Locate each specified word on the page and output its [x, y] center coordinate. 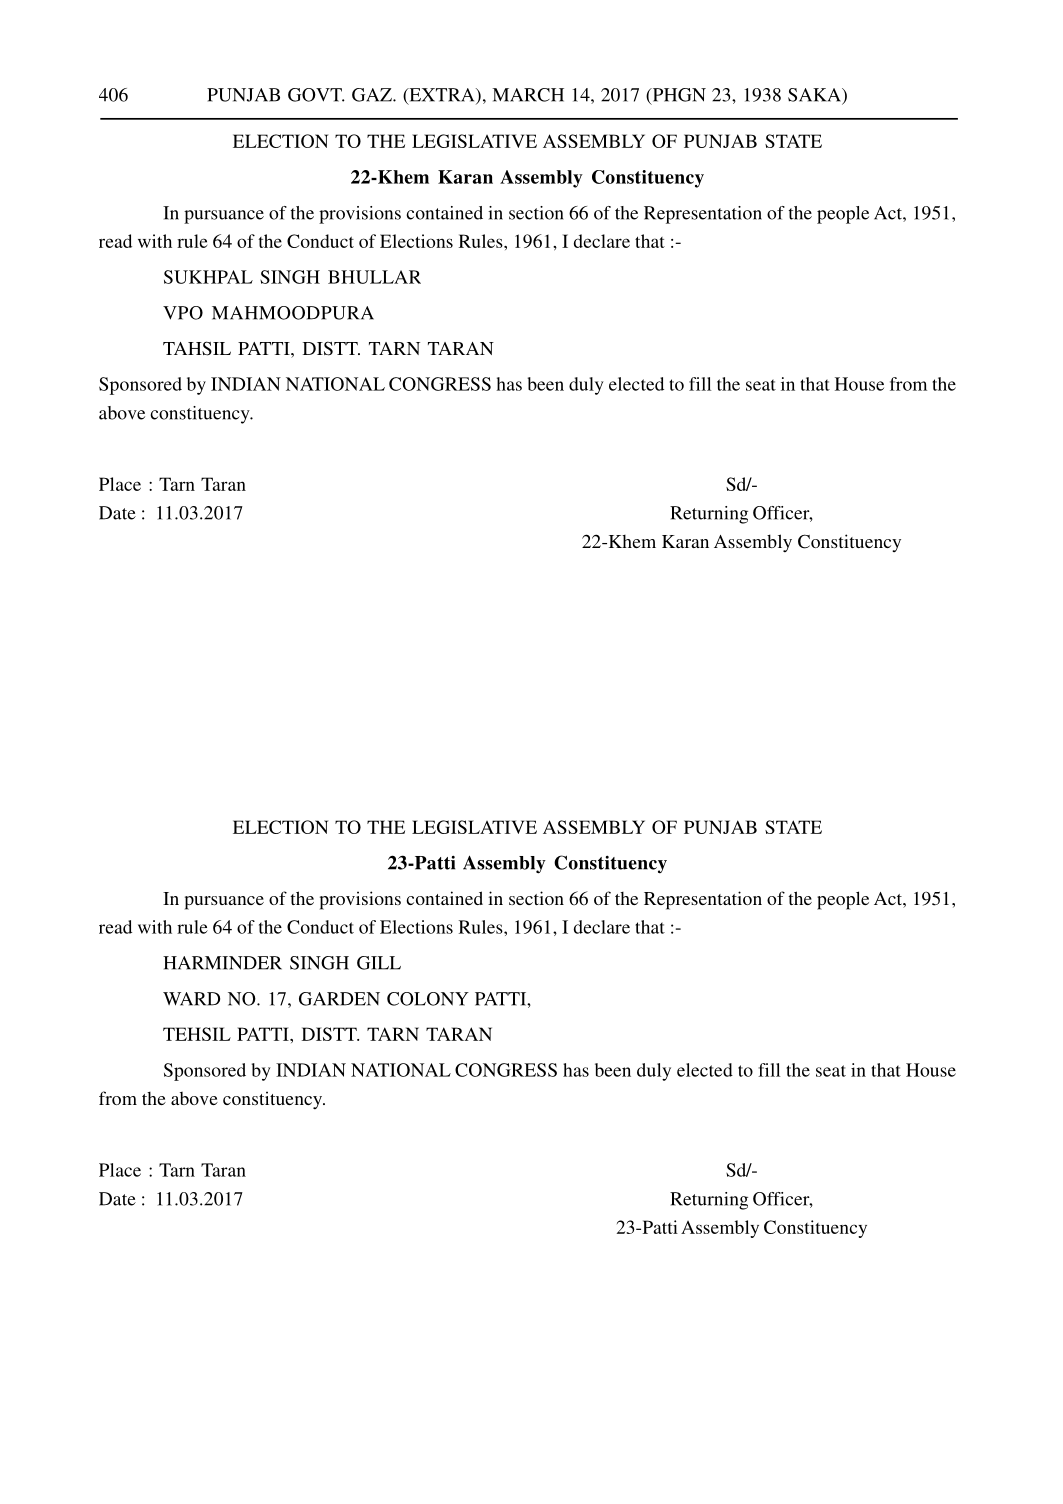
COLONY [428, 999]
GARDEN [339, 999]
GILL [379, 963]
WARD [191, 999]
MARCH [528, 95]
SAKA [815, 96]
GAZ [373, 95]
